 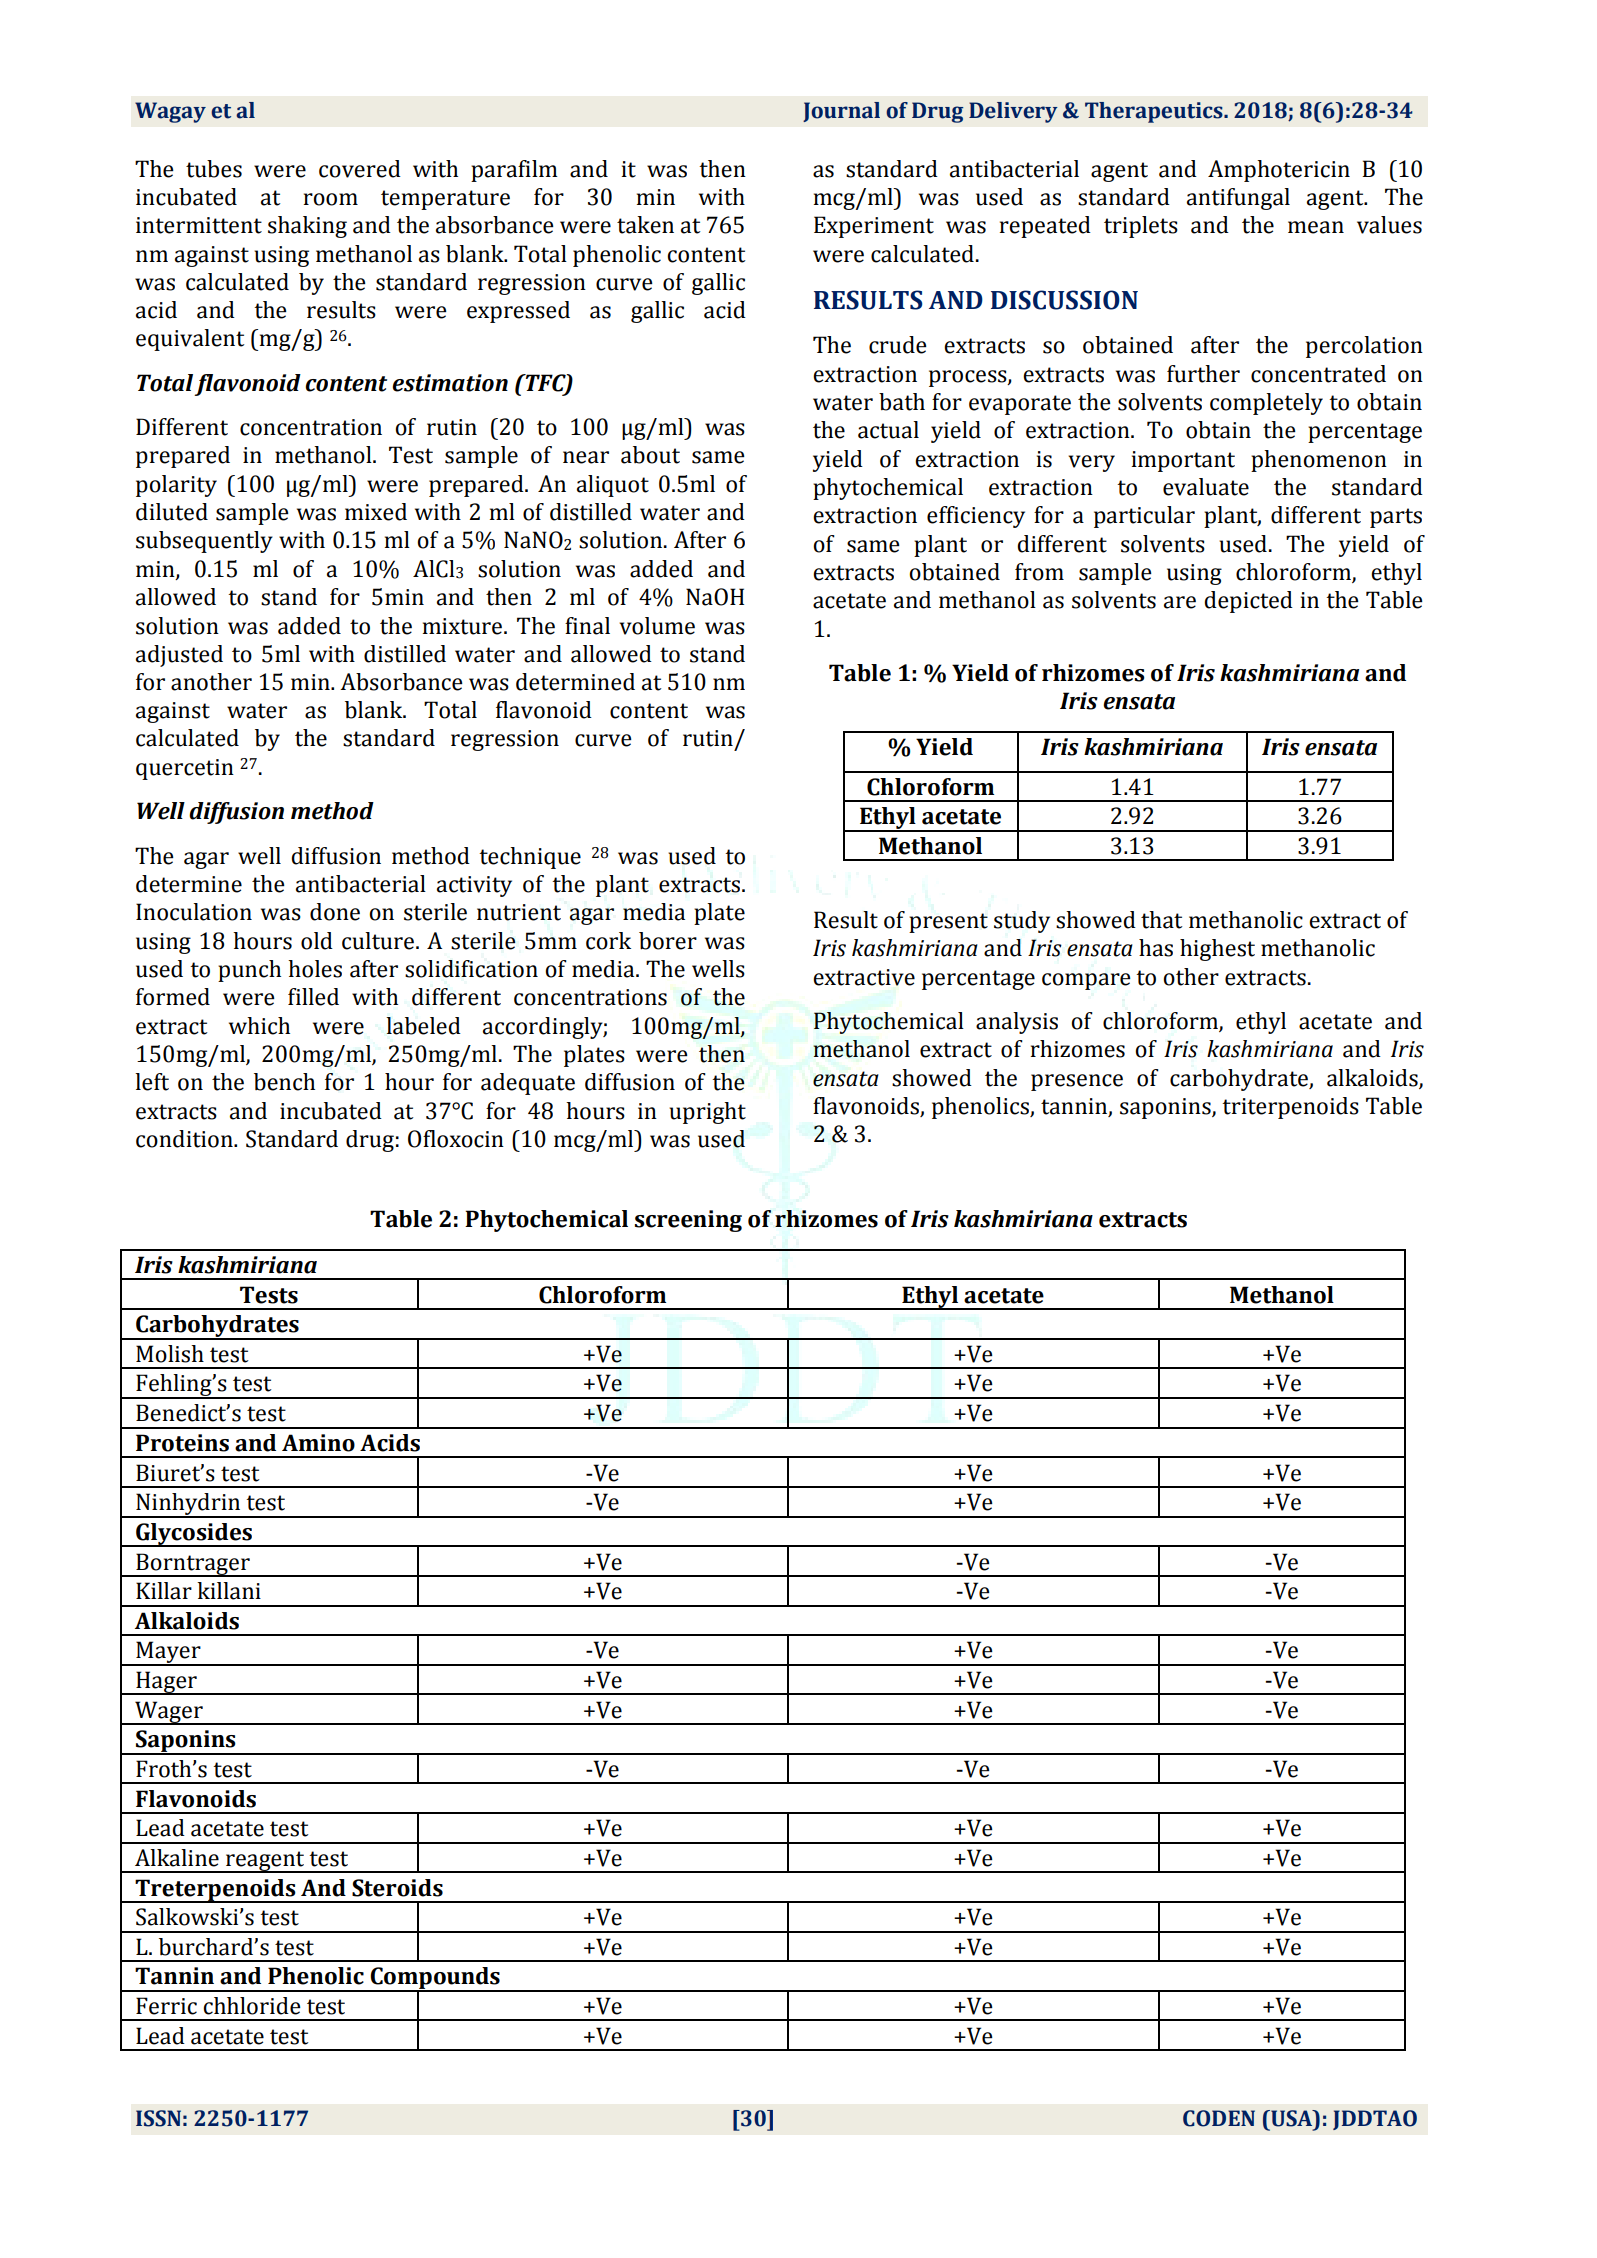 What do you see at coordinates (1077, 1082) in the image?
I see `presence` at bounding box center [1077, 1082].
